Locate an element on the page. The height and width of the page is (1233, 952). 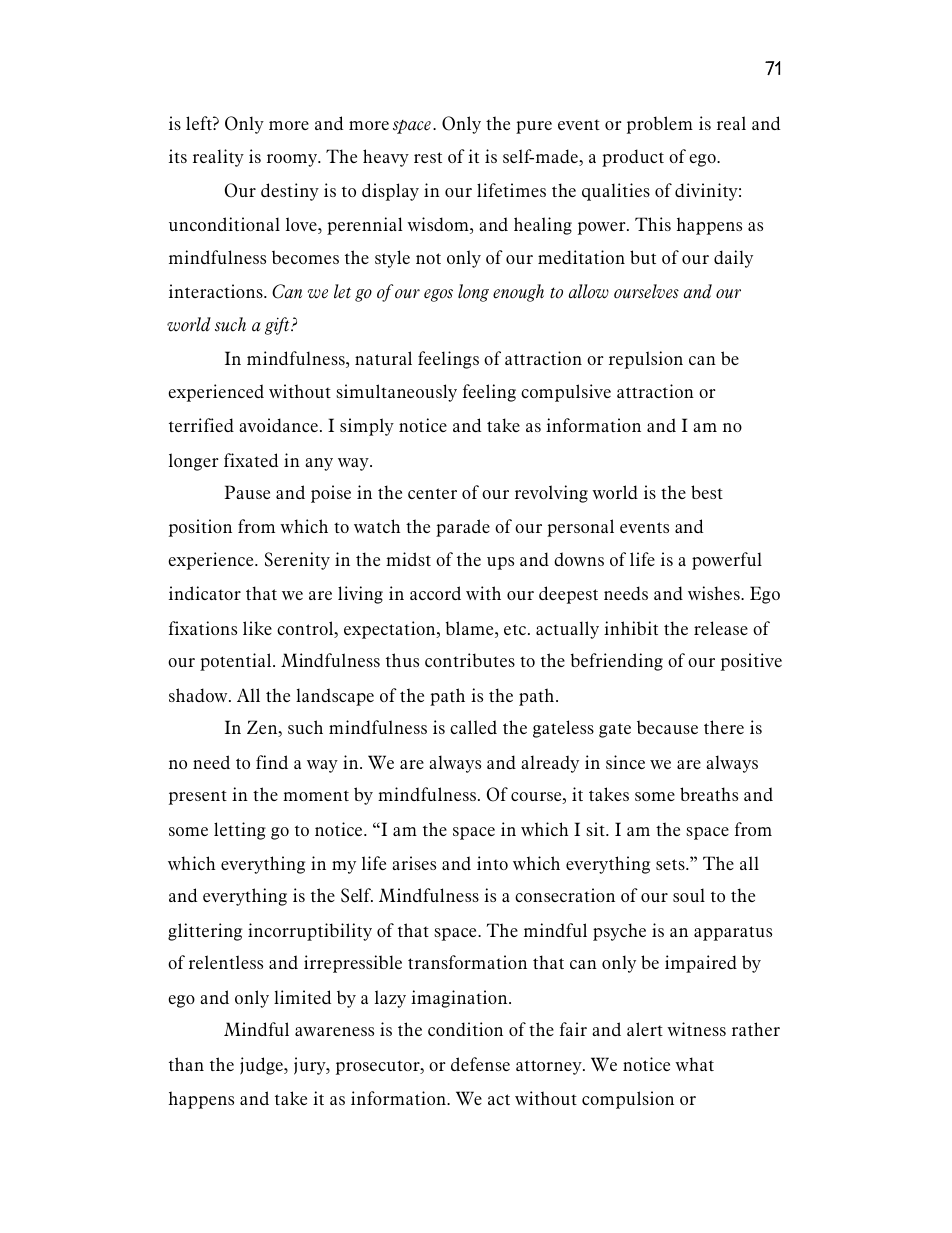
roomy is located at coordinates (293, 160).
